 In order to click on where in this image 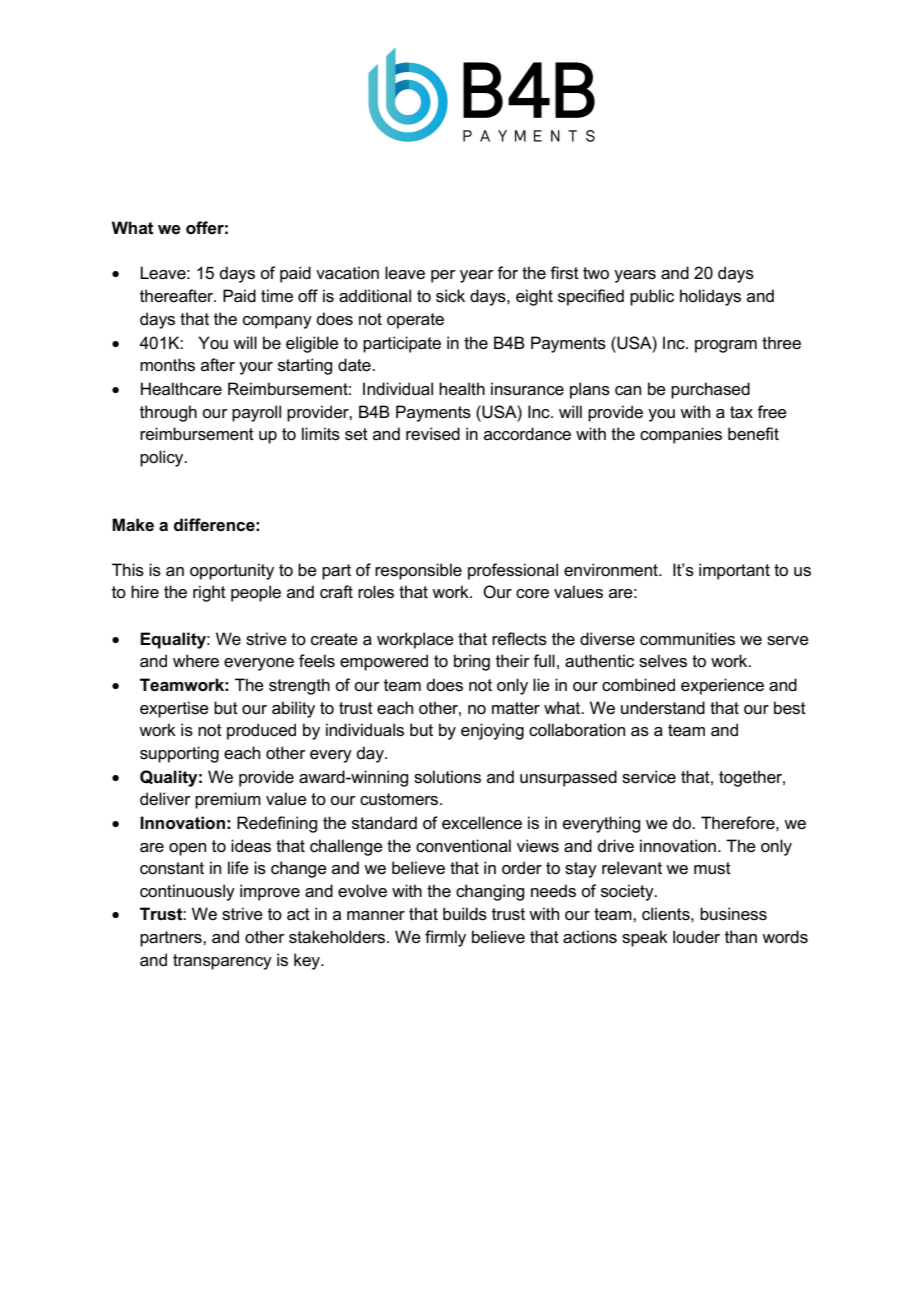, I will do `click(196, 661)`.
